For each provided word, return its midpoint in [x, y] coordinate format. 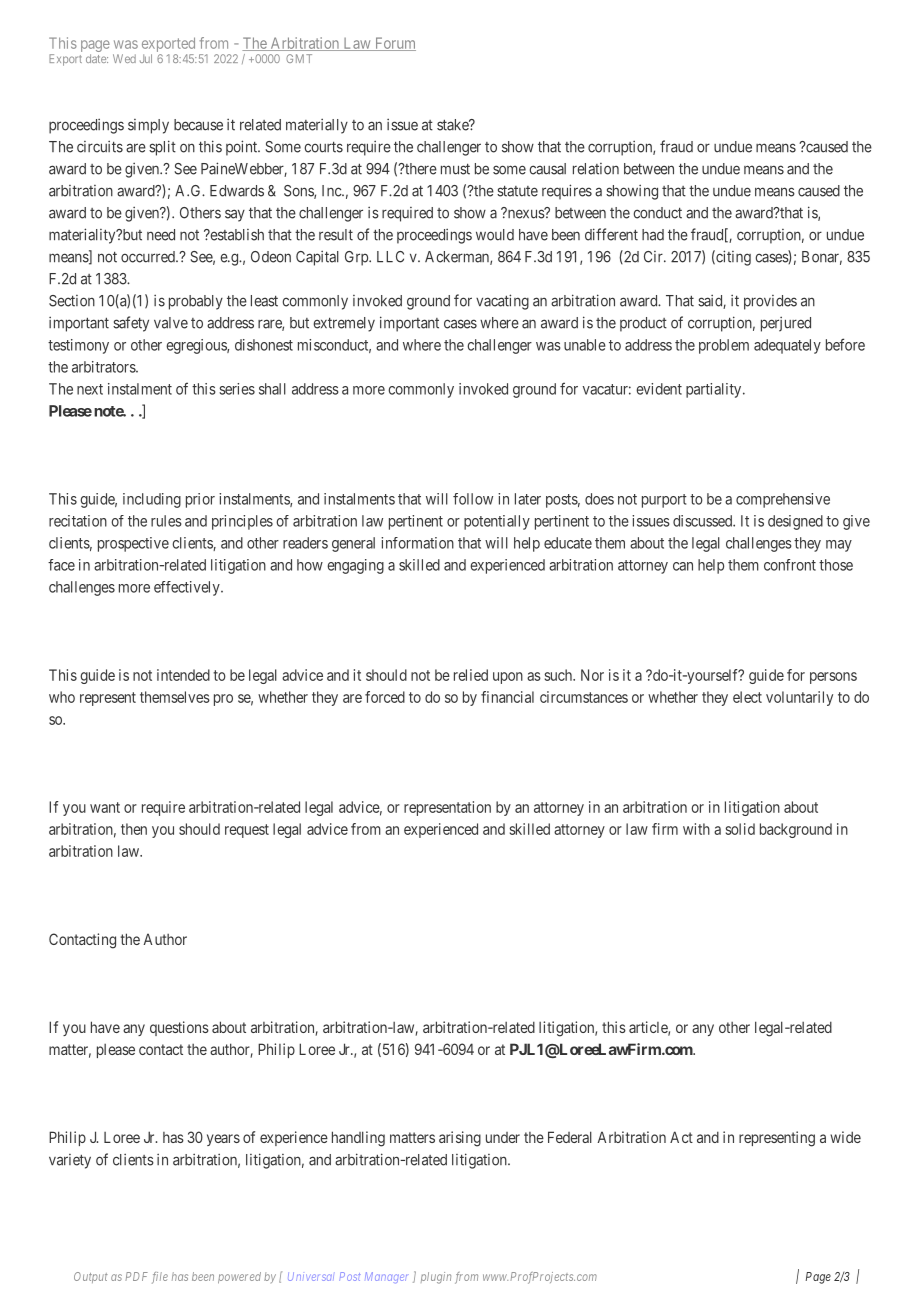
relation [596, 169]
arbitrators [104, 367]
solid [740, 829]
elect [747, 697]
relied [471, 675]
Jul [146, 58]
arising [460, 1139]
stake [453, 125]
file [160, 1278]
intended [183, 675]
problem [724, 346]
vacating [502, 302]
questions [179, 1028]
